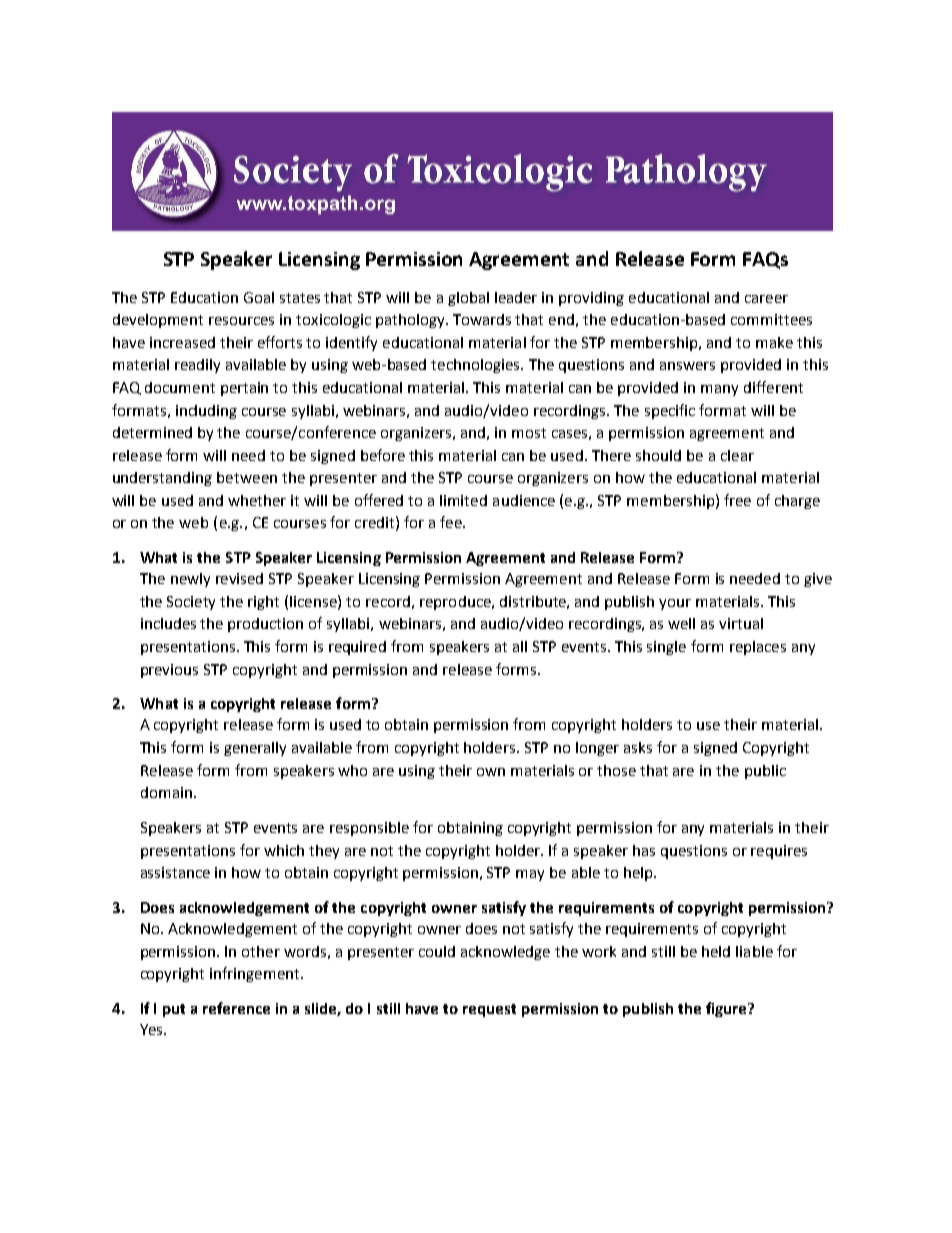 The height and width of the screenshot is (1233, 952). What do you see at coordinates (758, 648) in the screenshot?
I see `replaces` at bounding box center [758, 648].
